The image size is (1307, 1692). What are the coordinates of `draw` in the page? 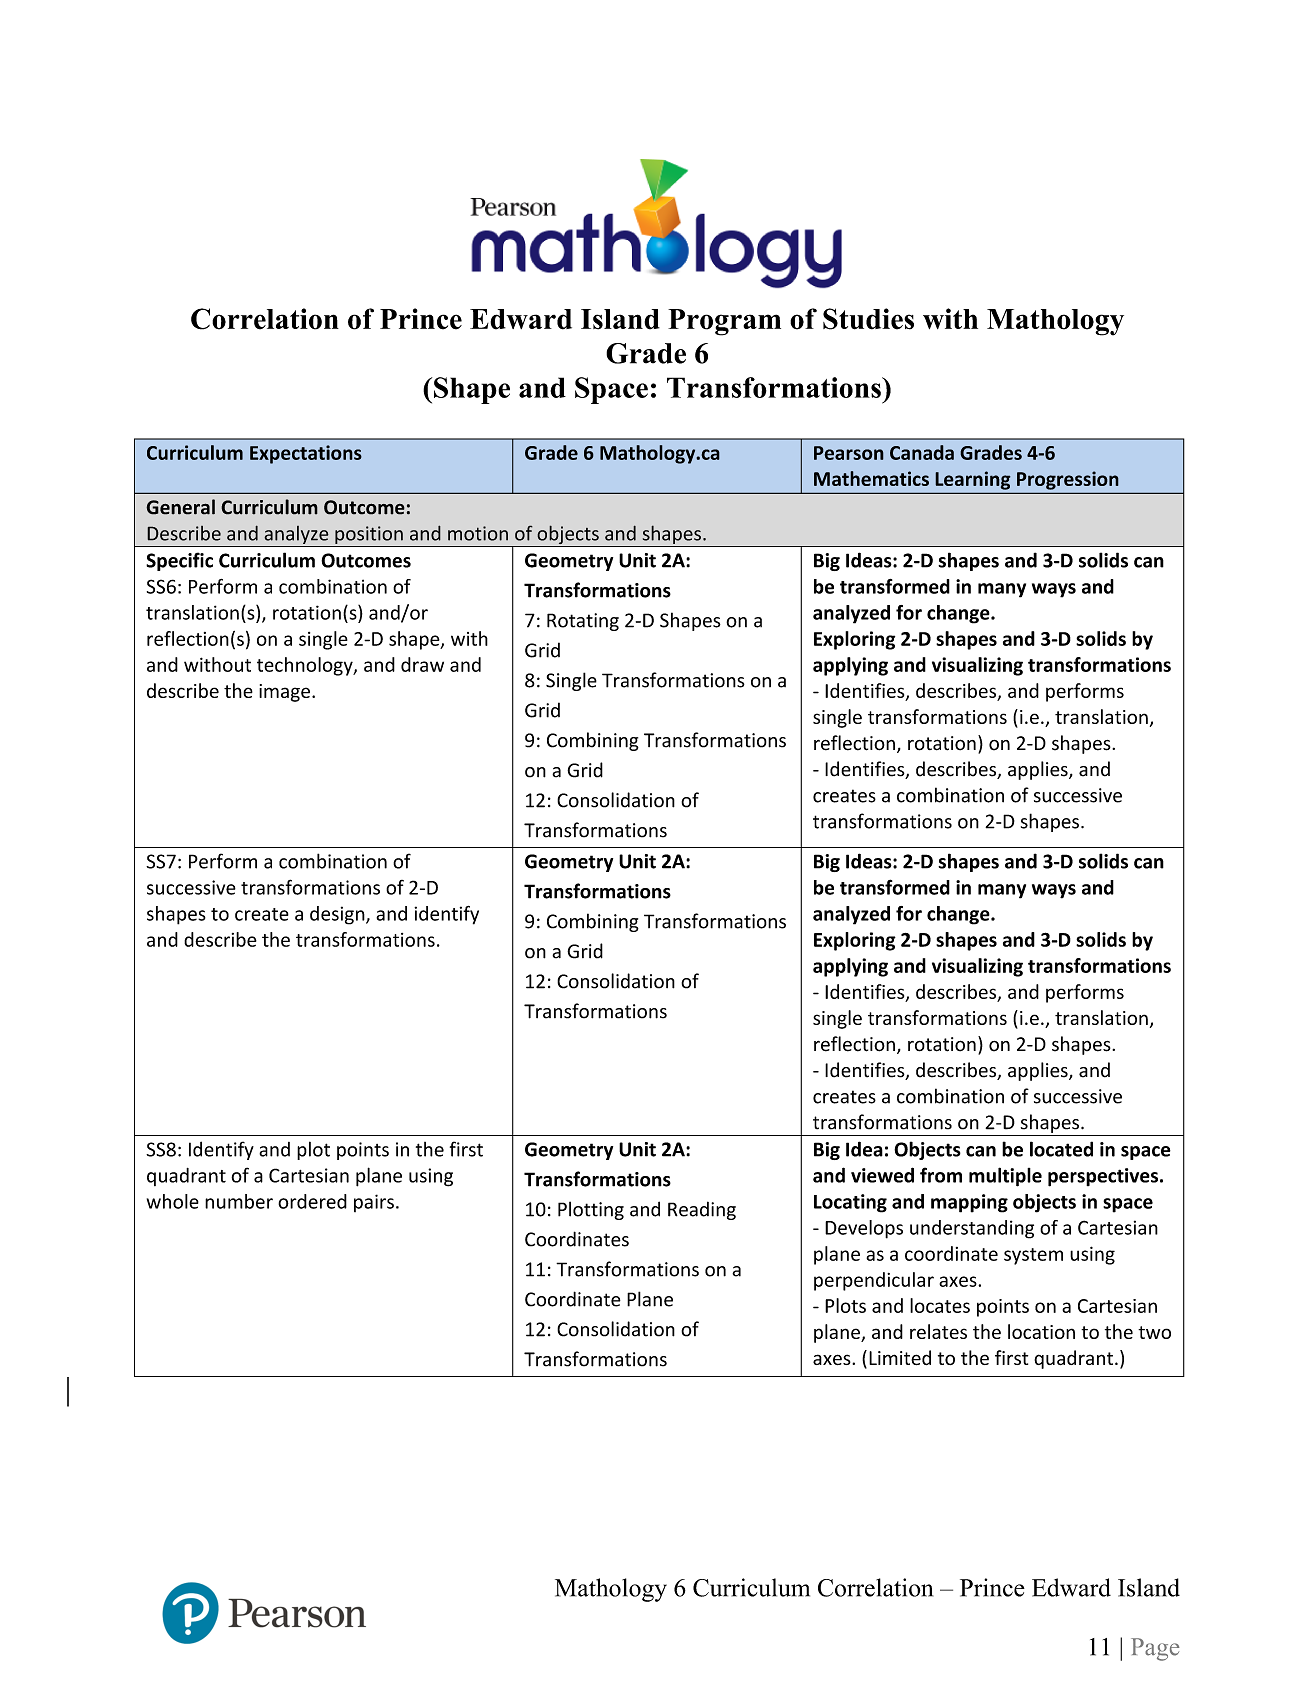 It's located at (422, 664).
